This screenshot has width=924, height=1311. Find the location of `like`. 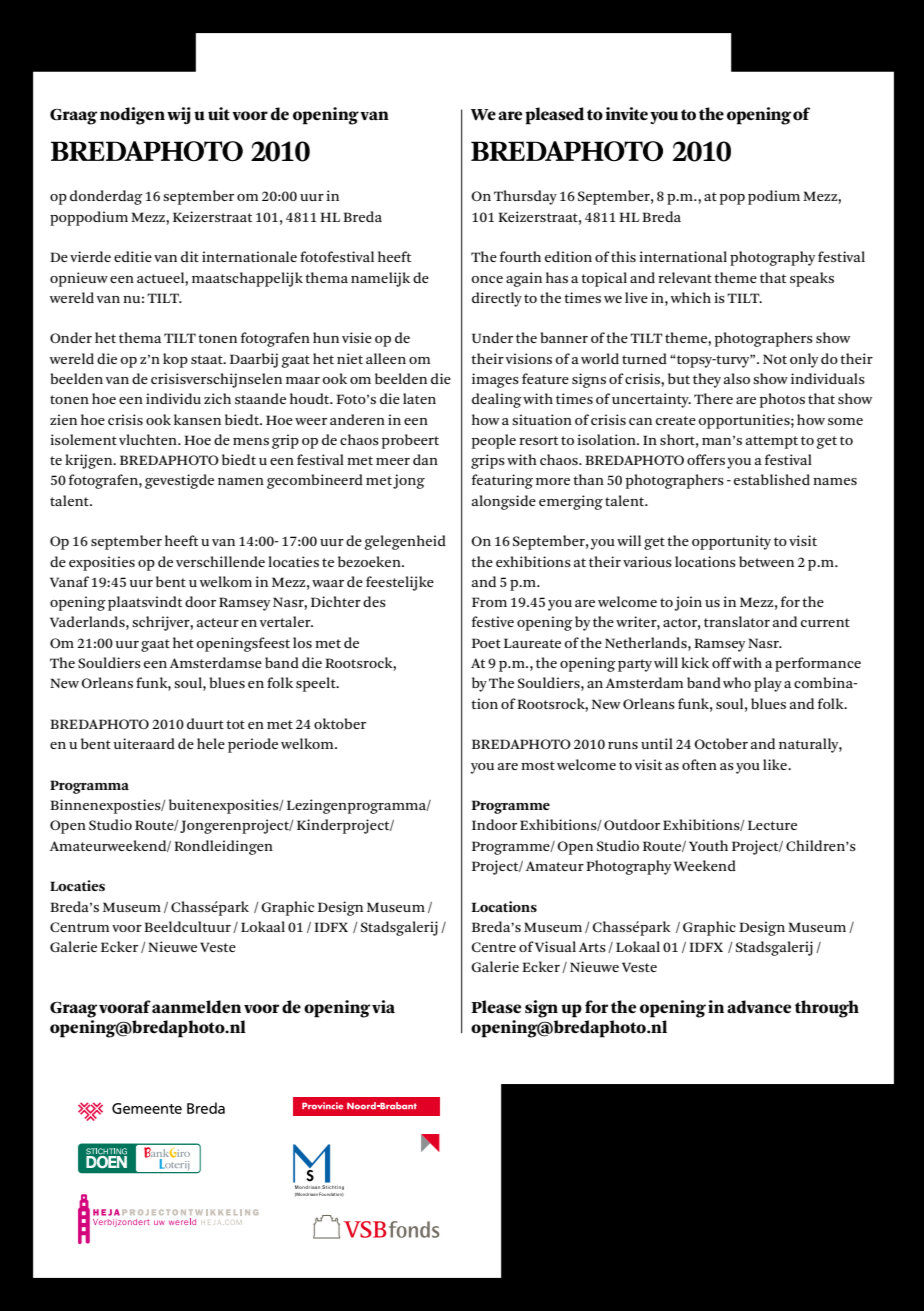

like is located at coordinates (776, 764).
